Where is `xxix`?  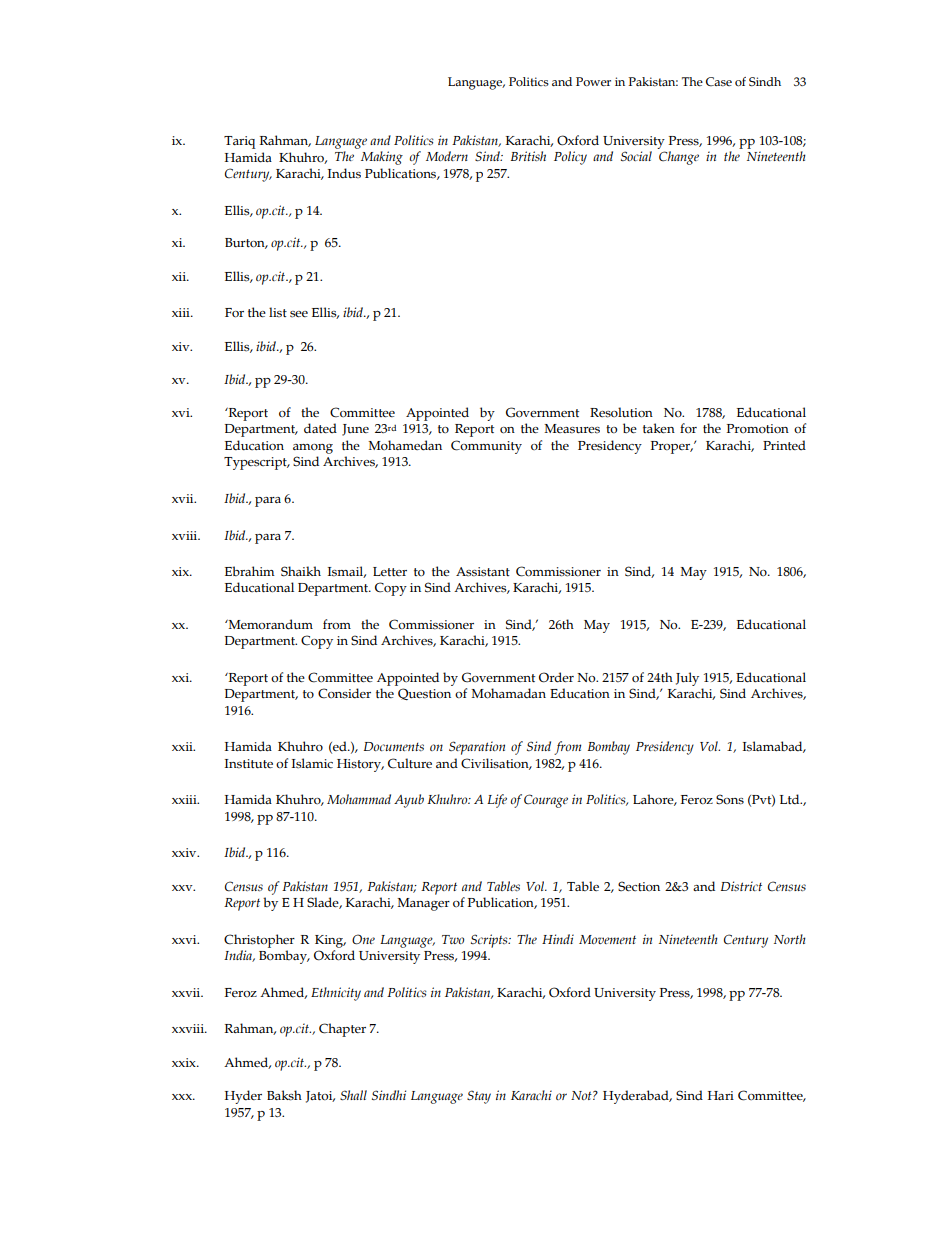
xxix is located at coordinates (185, 1062).
